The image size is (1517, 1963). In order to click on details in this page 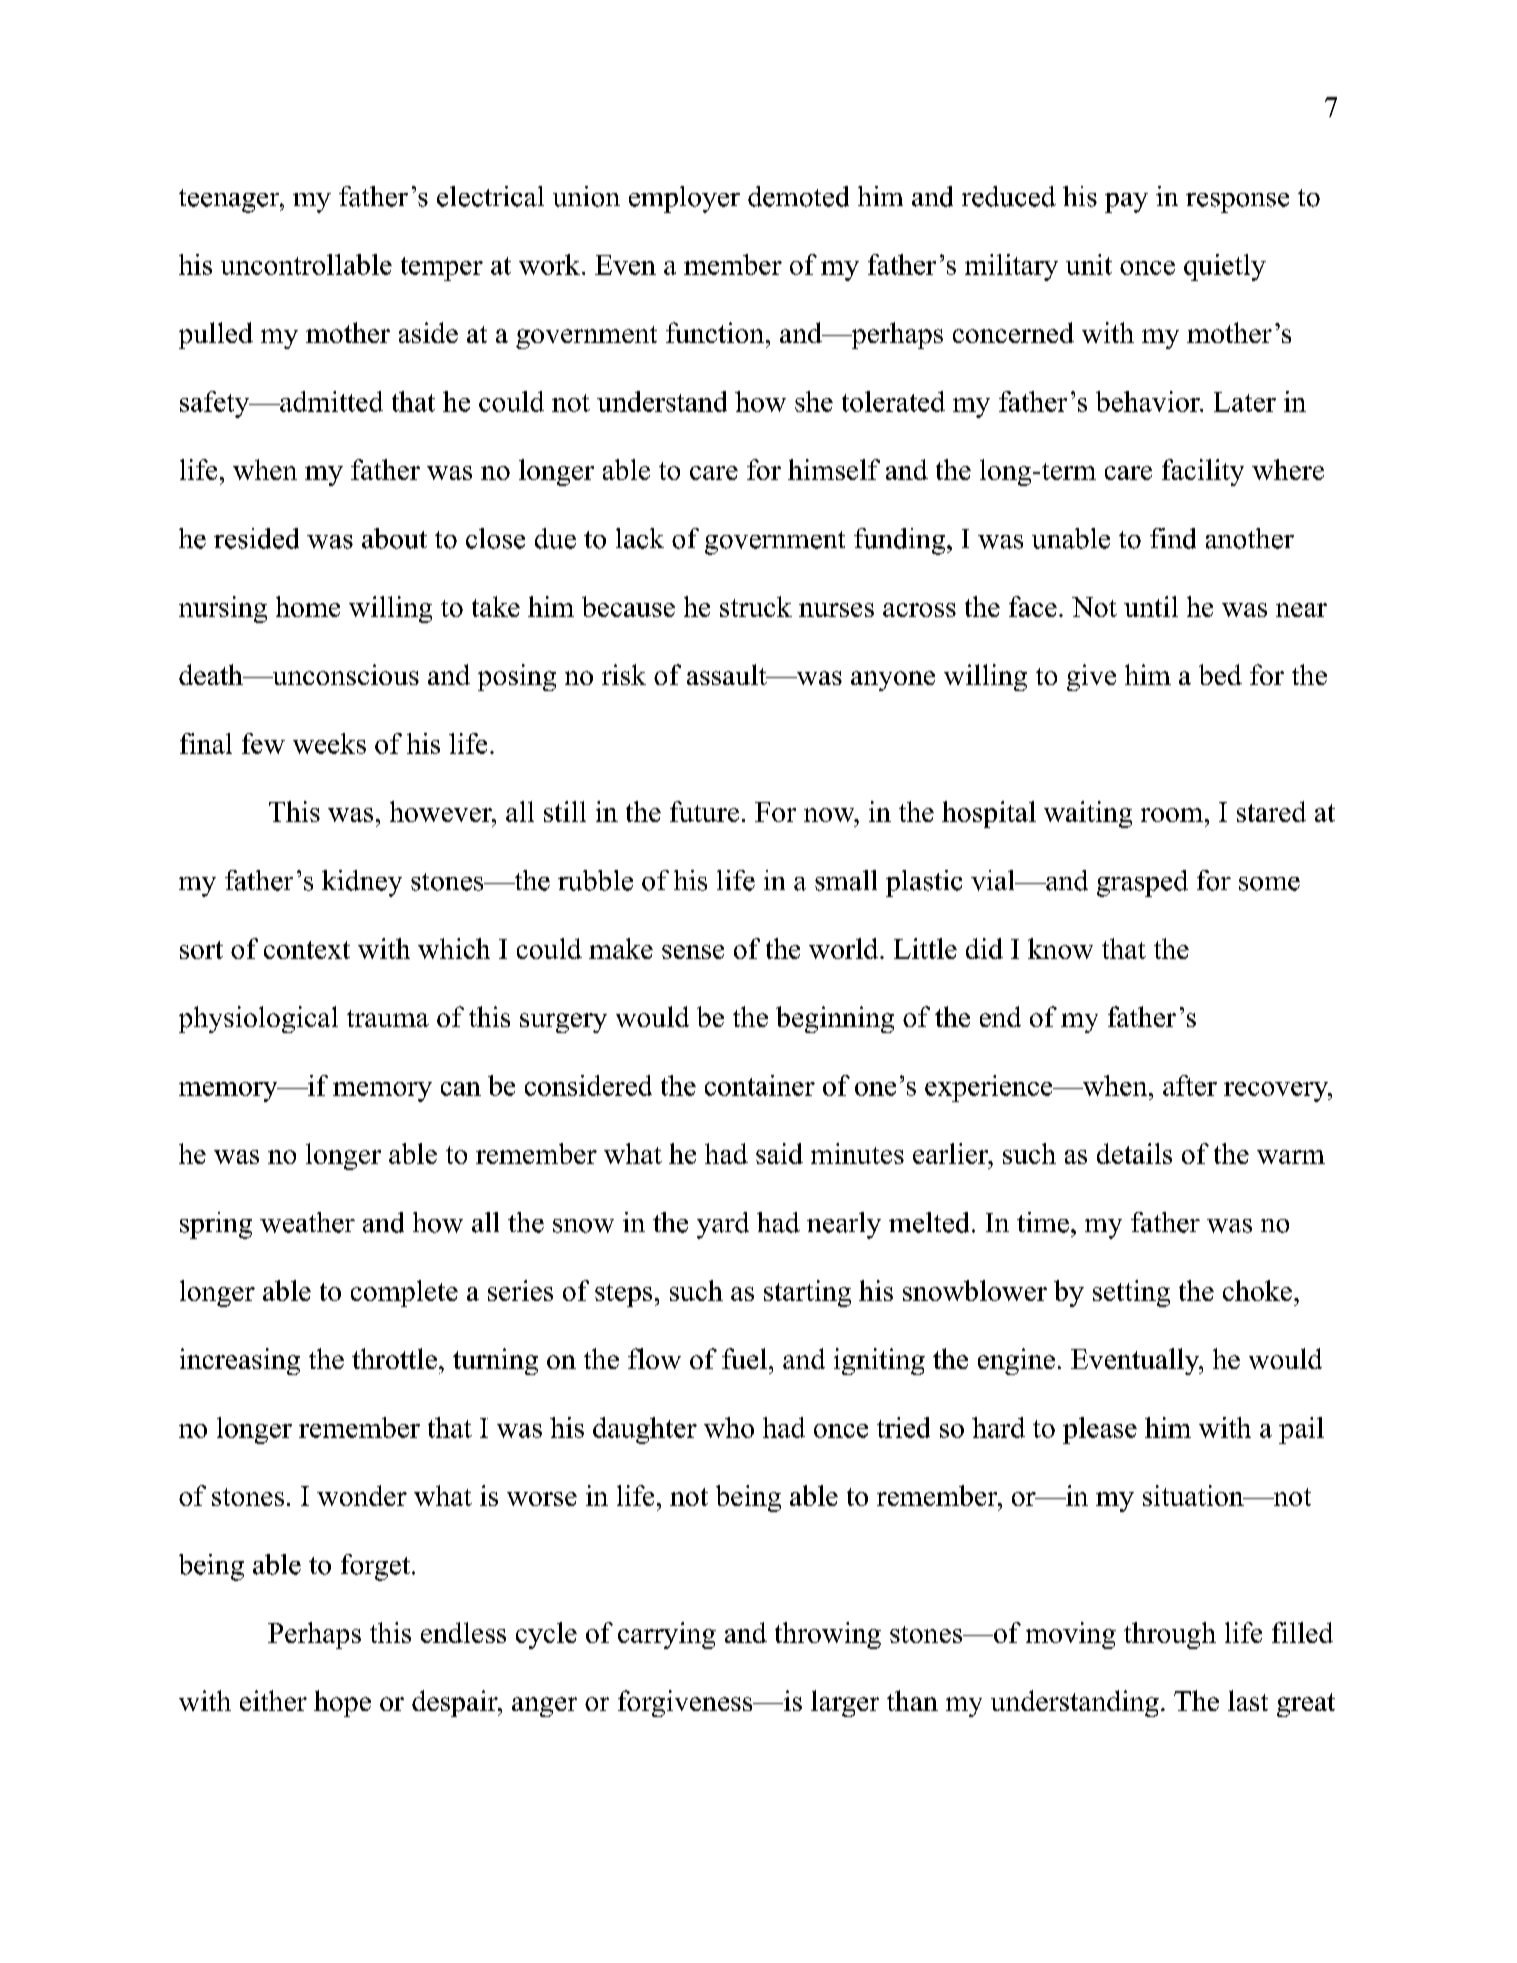, I will do `click(1134, 1153)`.
